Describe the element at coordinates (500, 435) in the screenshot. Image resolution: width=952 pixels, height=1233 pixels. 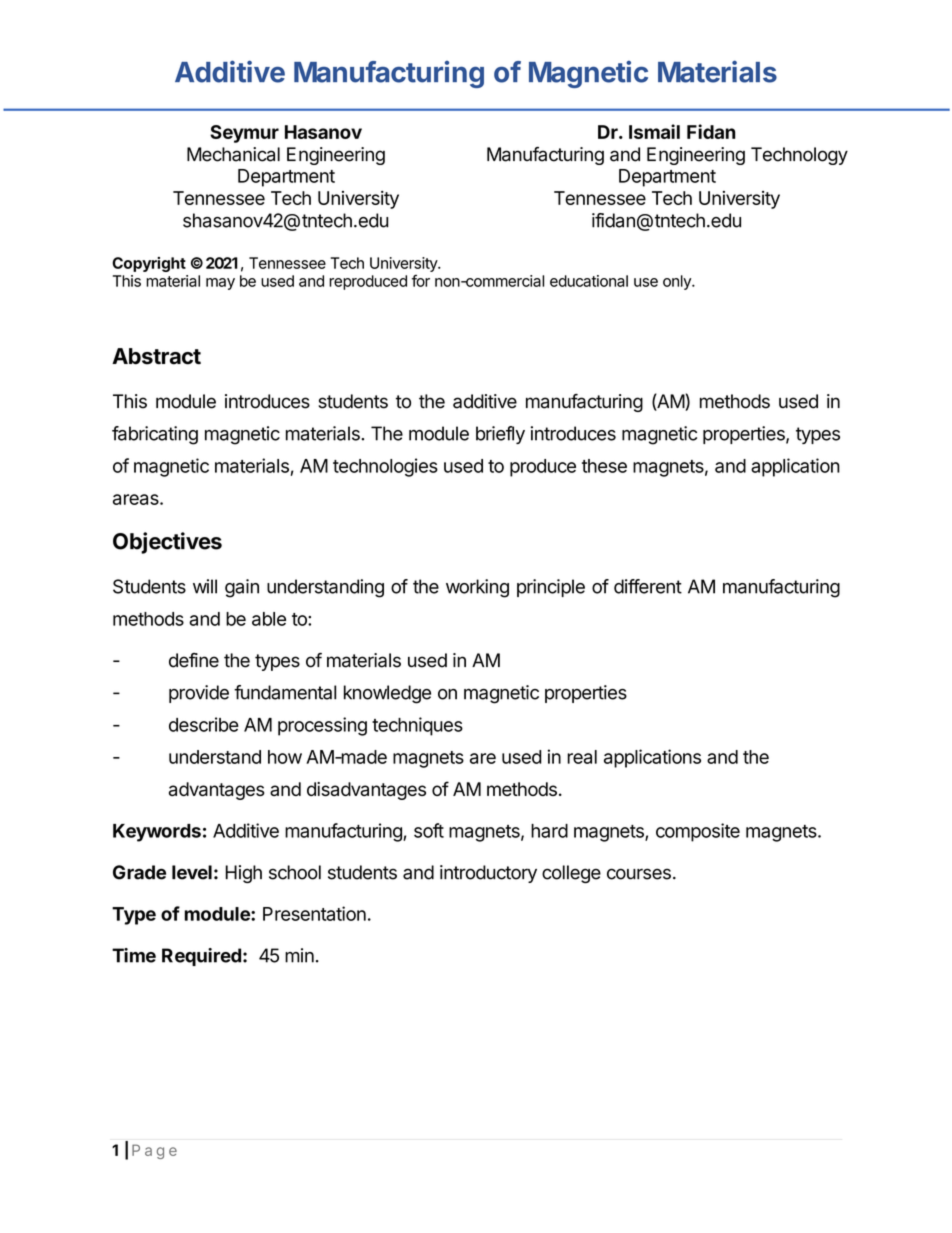
I see `briefly` at that location.
